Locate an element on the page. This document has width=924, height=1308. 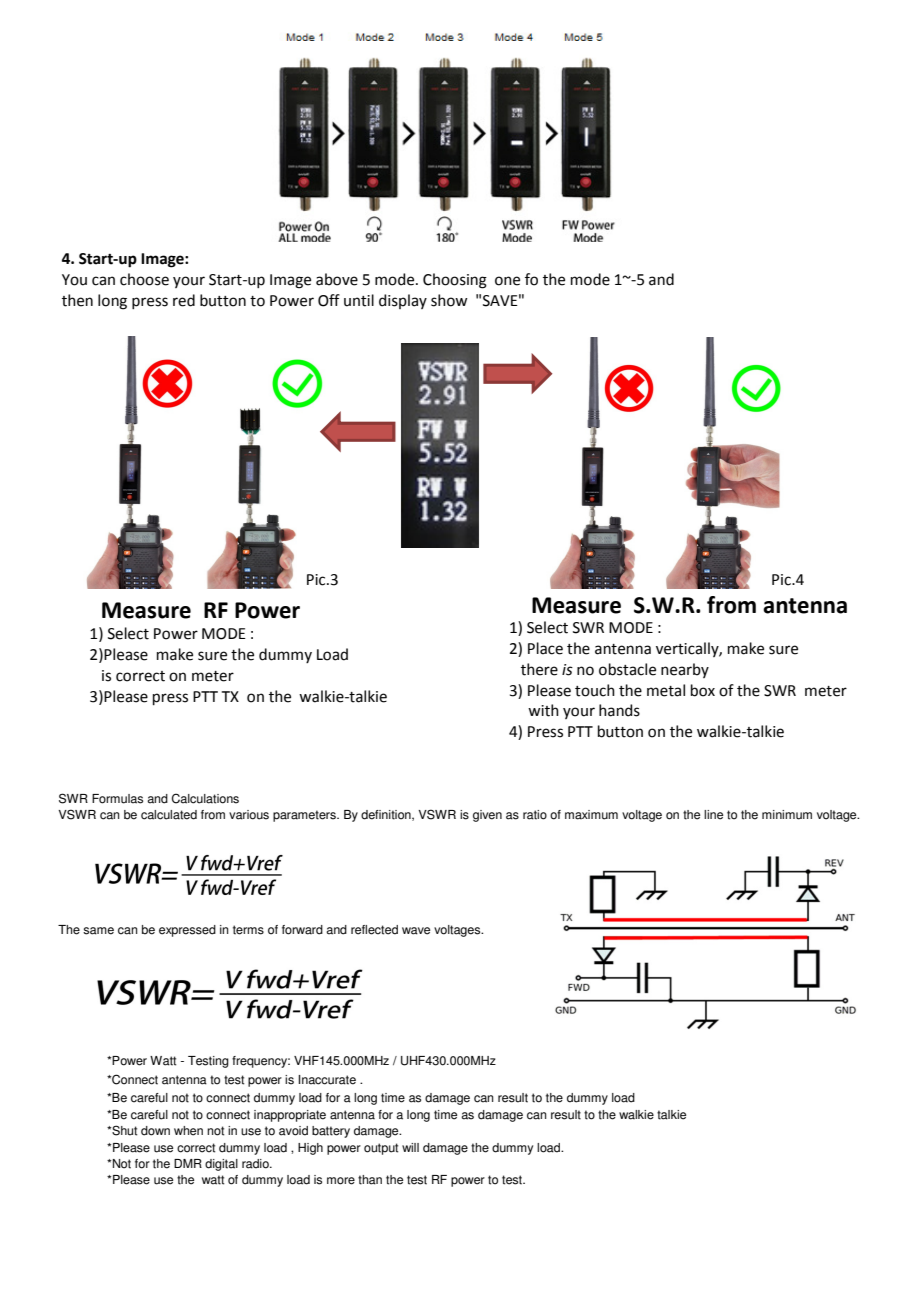
show is located at coordinates (449, 300).
